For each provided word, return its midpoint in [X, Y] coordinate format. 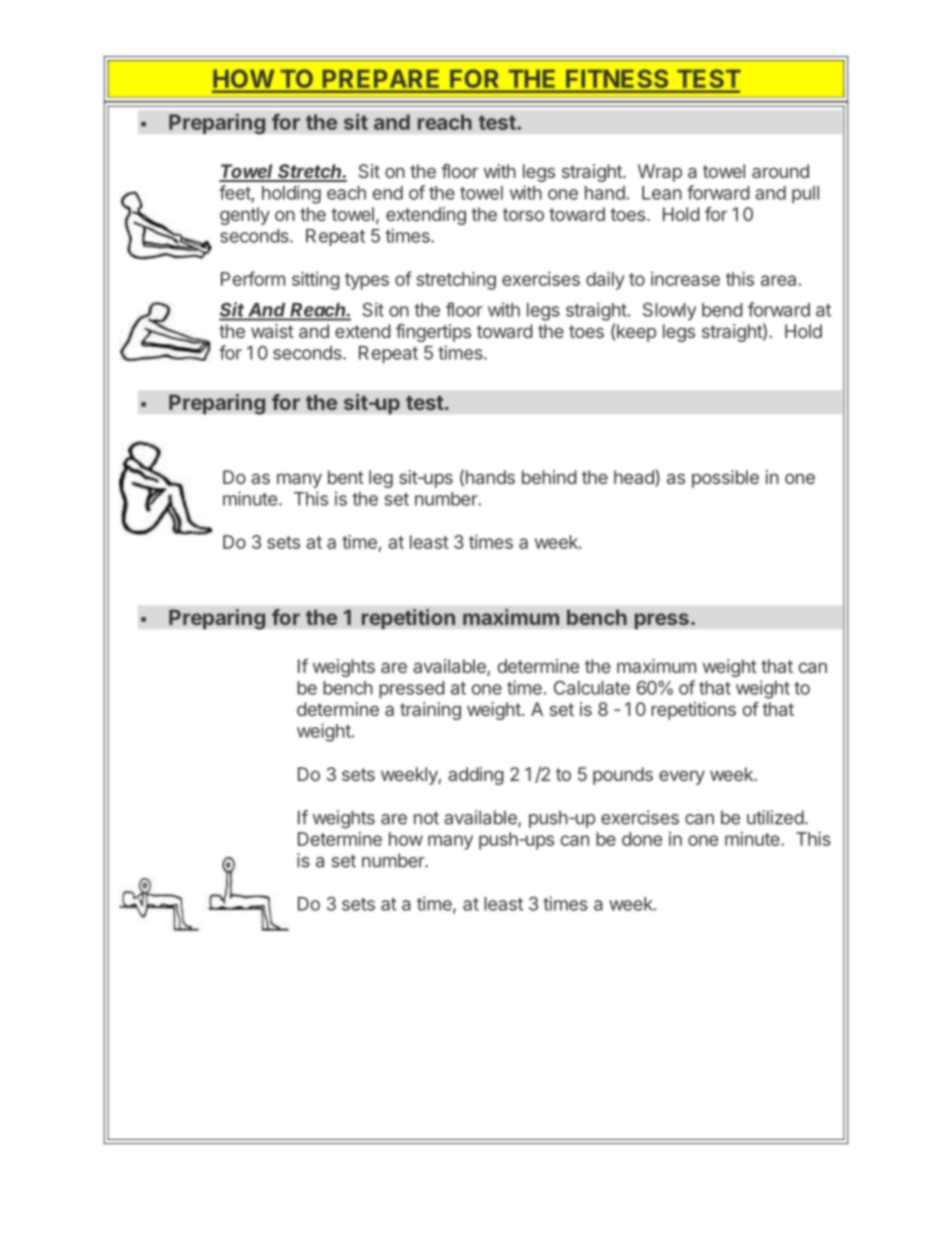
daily [605, 281]
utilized [775, 817]
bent [346, 477]
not [426, 818]
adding [476, 776]
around [780, 171]
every [682, 777]
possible [725, 479]
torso [523, 214]
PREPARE [381, 79]
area [778, 280]
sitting [316, 281]
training [430, 711]
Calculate [592, 688]
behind [549, 477]
